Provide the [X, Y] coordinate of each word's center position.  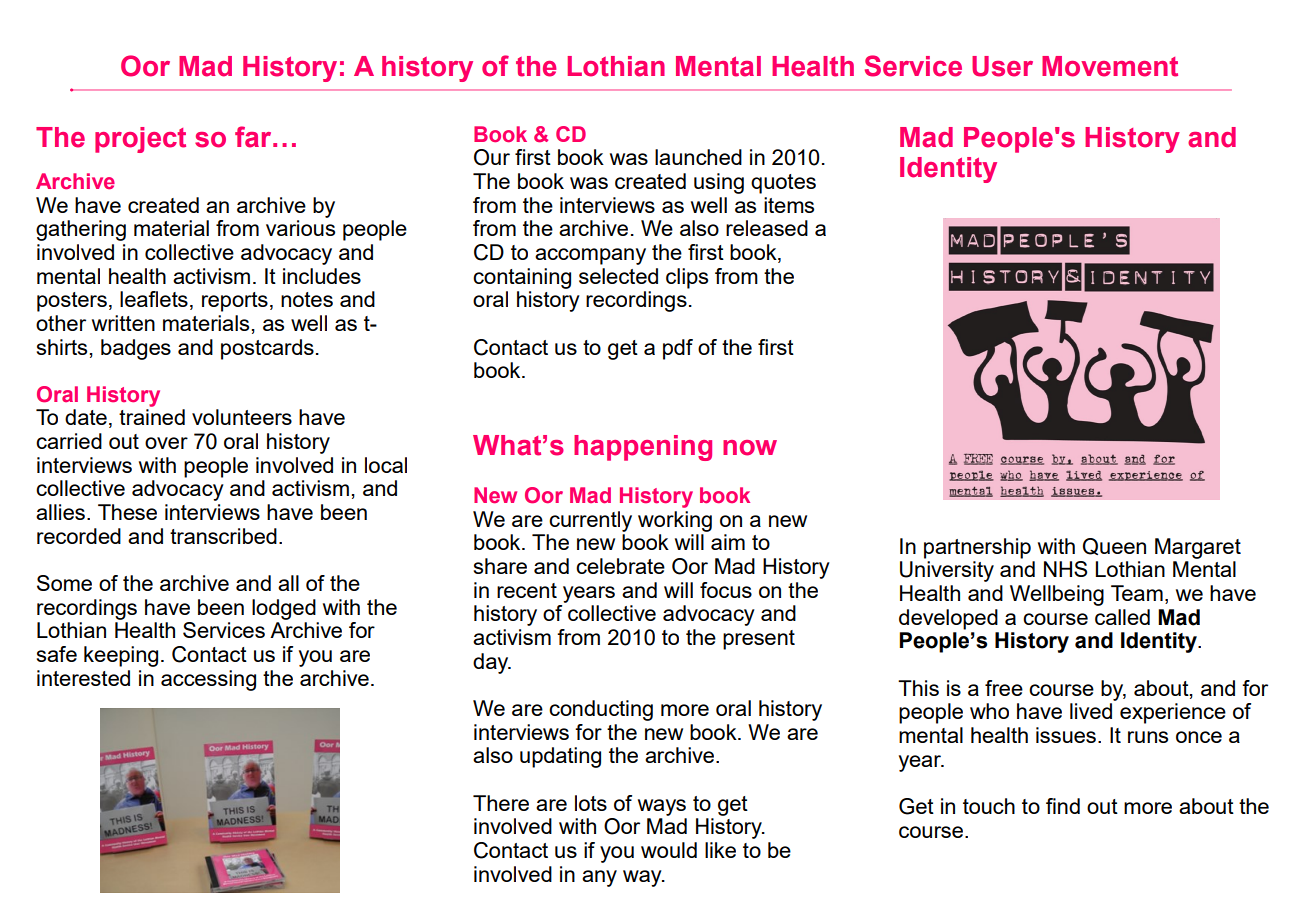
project [140, 140]
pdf [678, 349]
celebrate [620, 566]
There [501, 803]
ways [662, 807]
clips [687, 278]
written [123, 323]
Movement [1110, 66]
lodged [284, 609]
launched [698, 157]
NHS [1065, 569]
